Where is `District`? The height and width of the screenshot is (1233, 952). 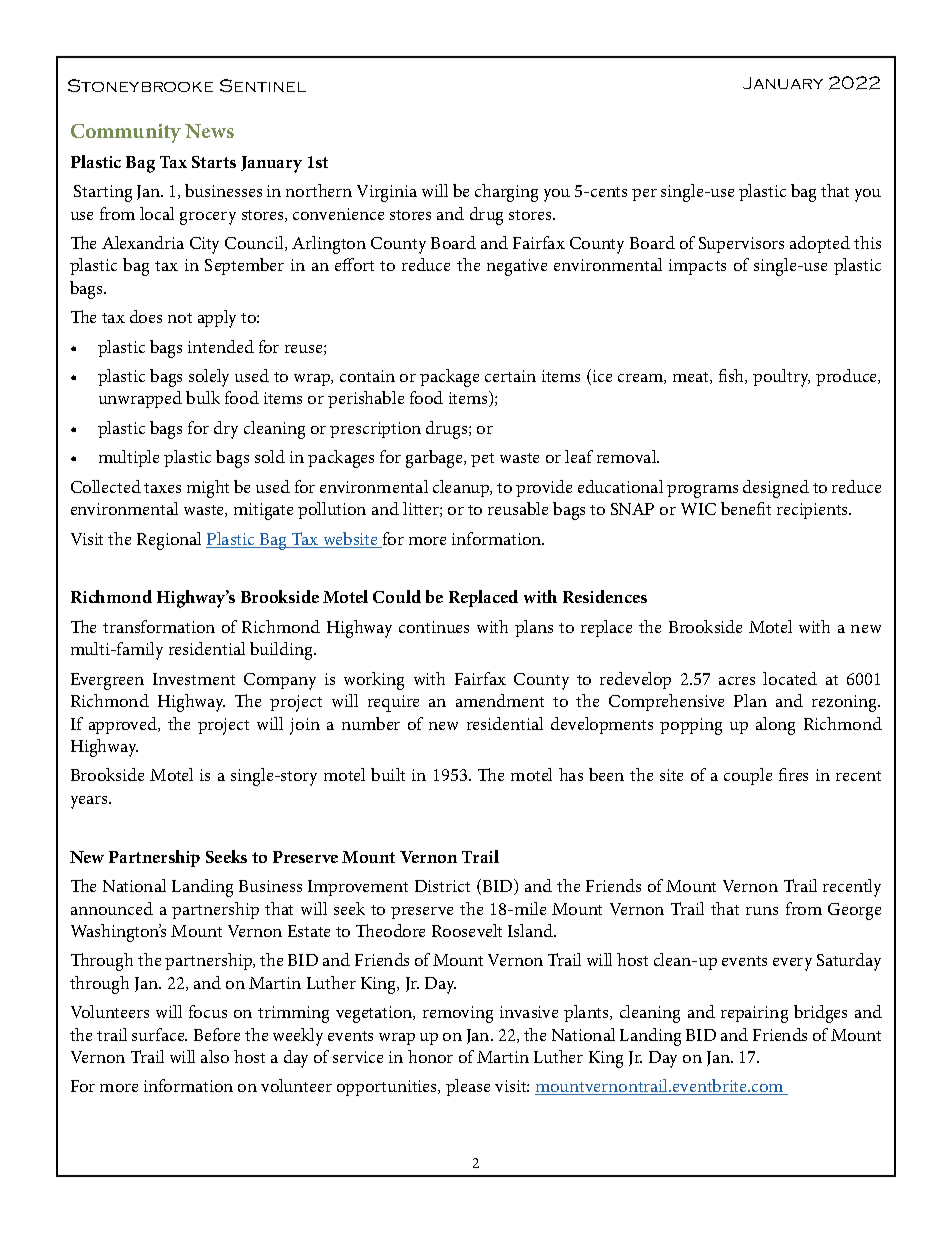
District is located at coordinates (442, 886).
